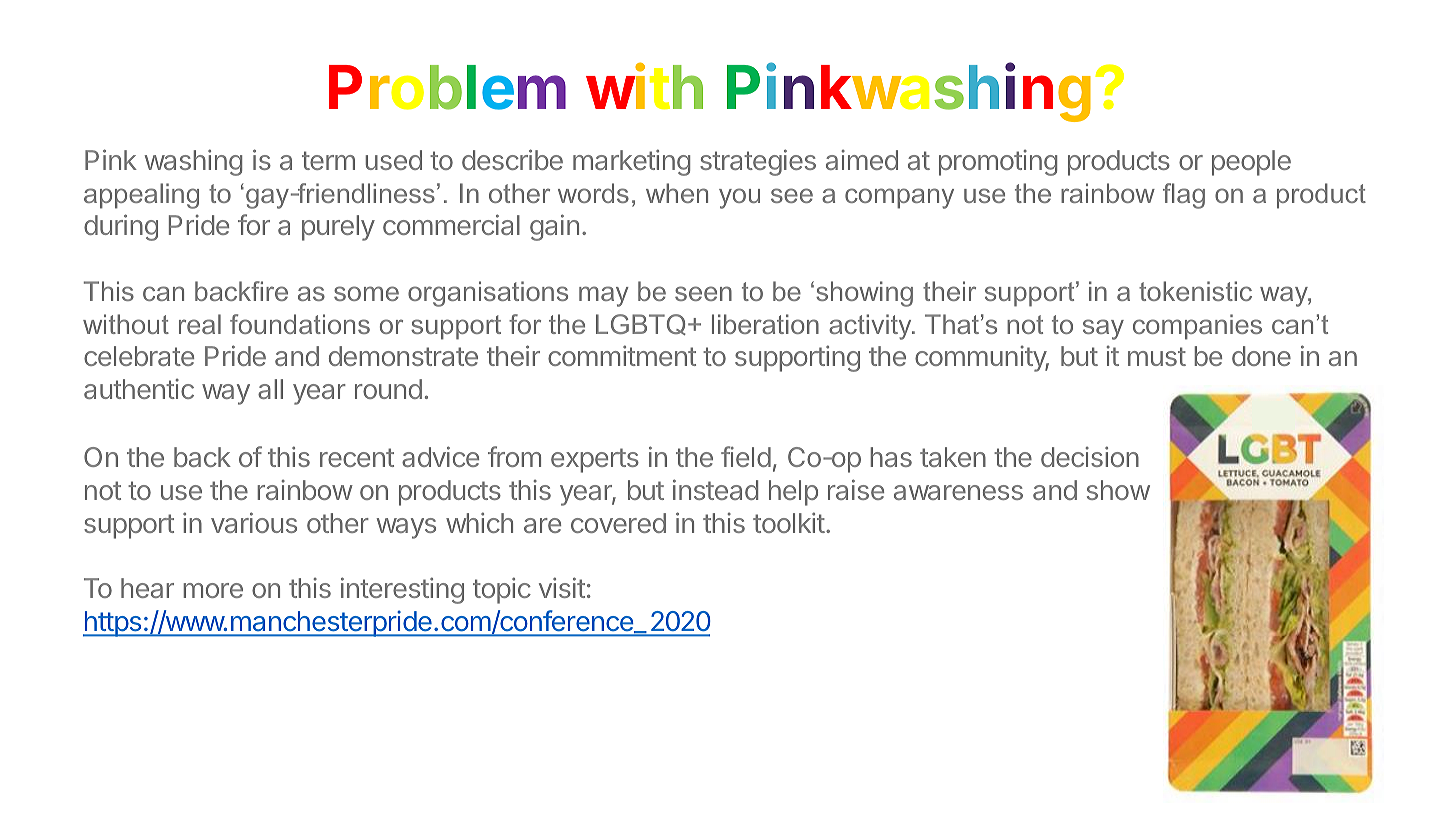 This image has width=1456, height=819. I want to click on Problem, so click(447, 87).
